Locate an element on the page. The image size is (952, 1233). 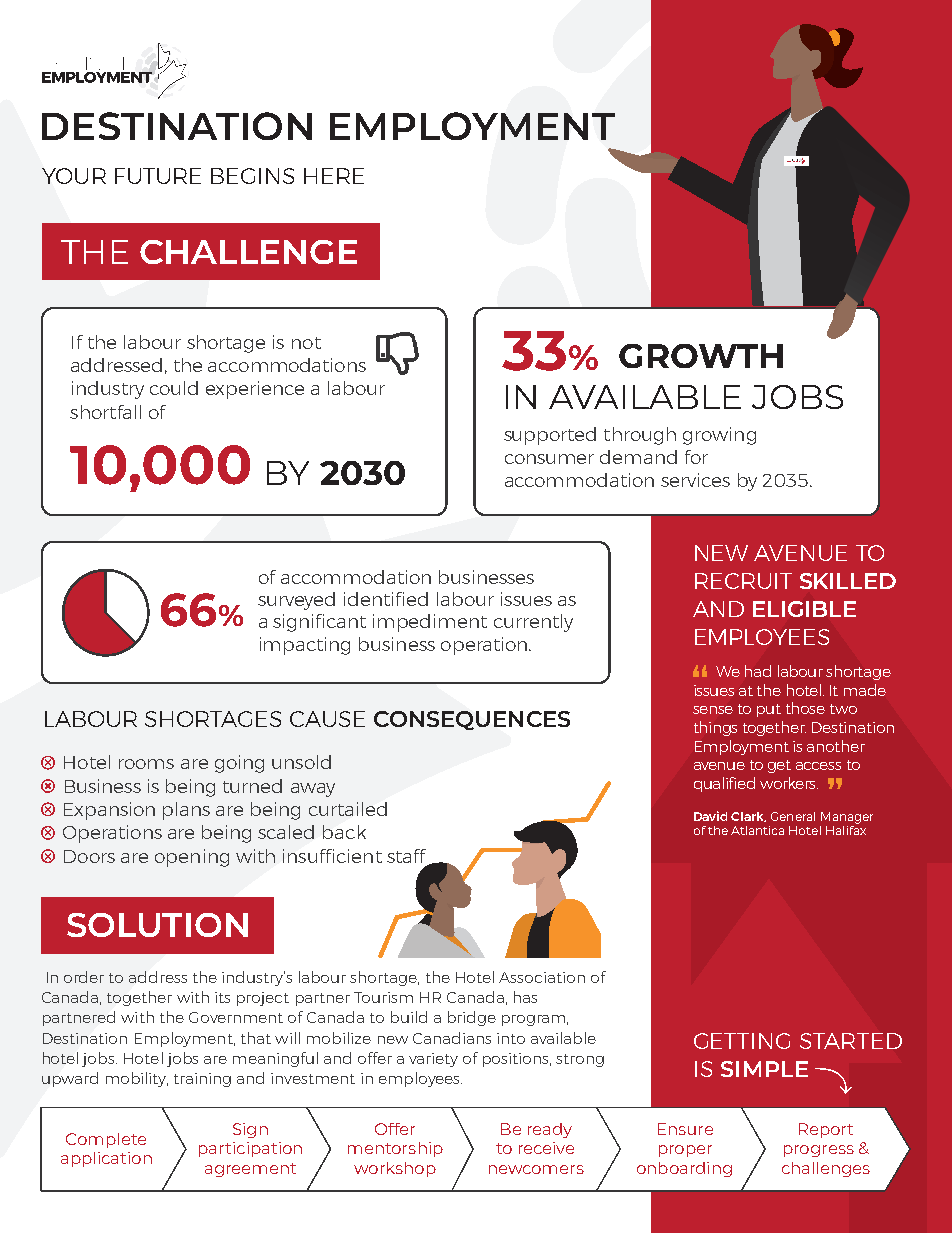
GROWTH is located at coordinates (701, 356).
